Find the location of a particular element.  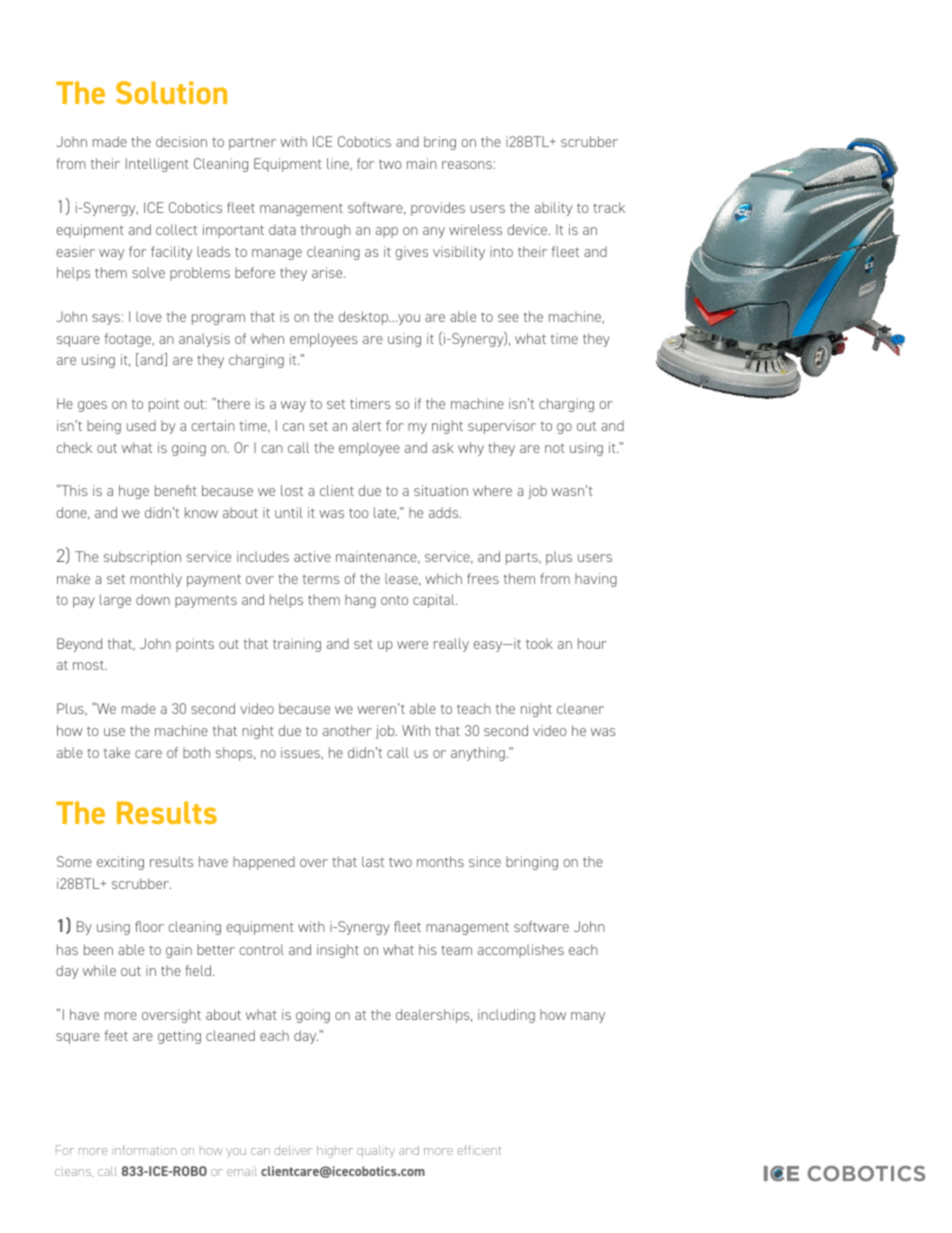

supervisor is located at coordinates (502, 427).
